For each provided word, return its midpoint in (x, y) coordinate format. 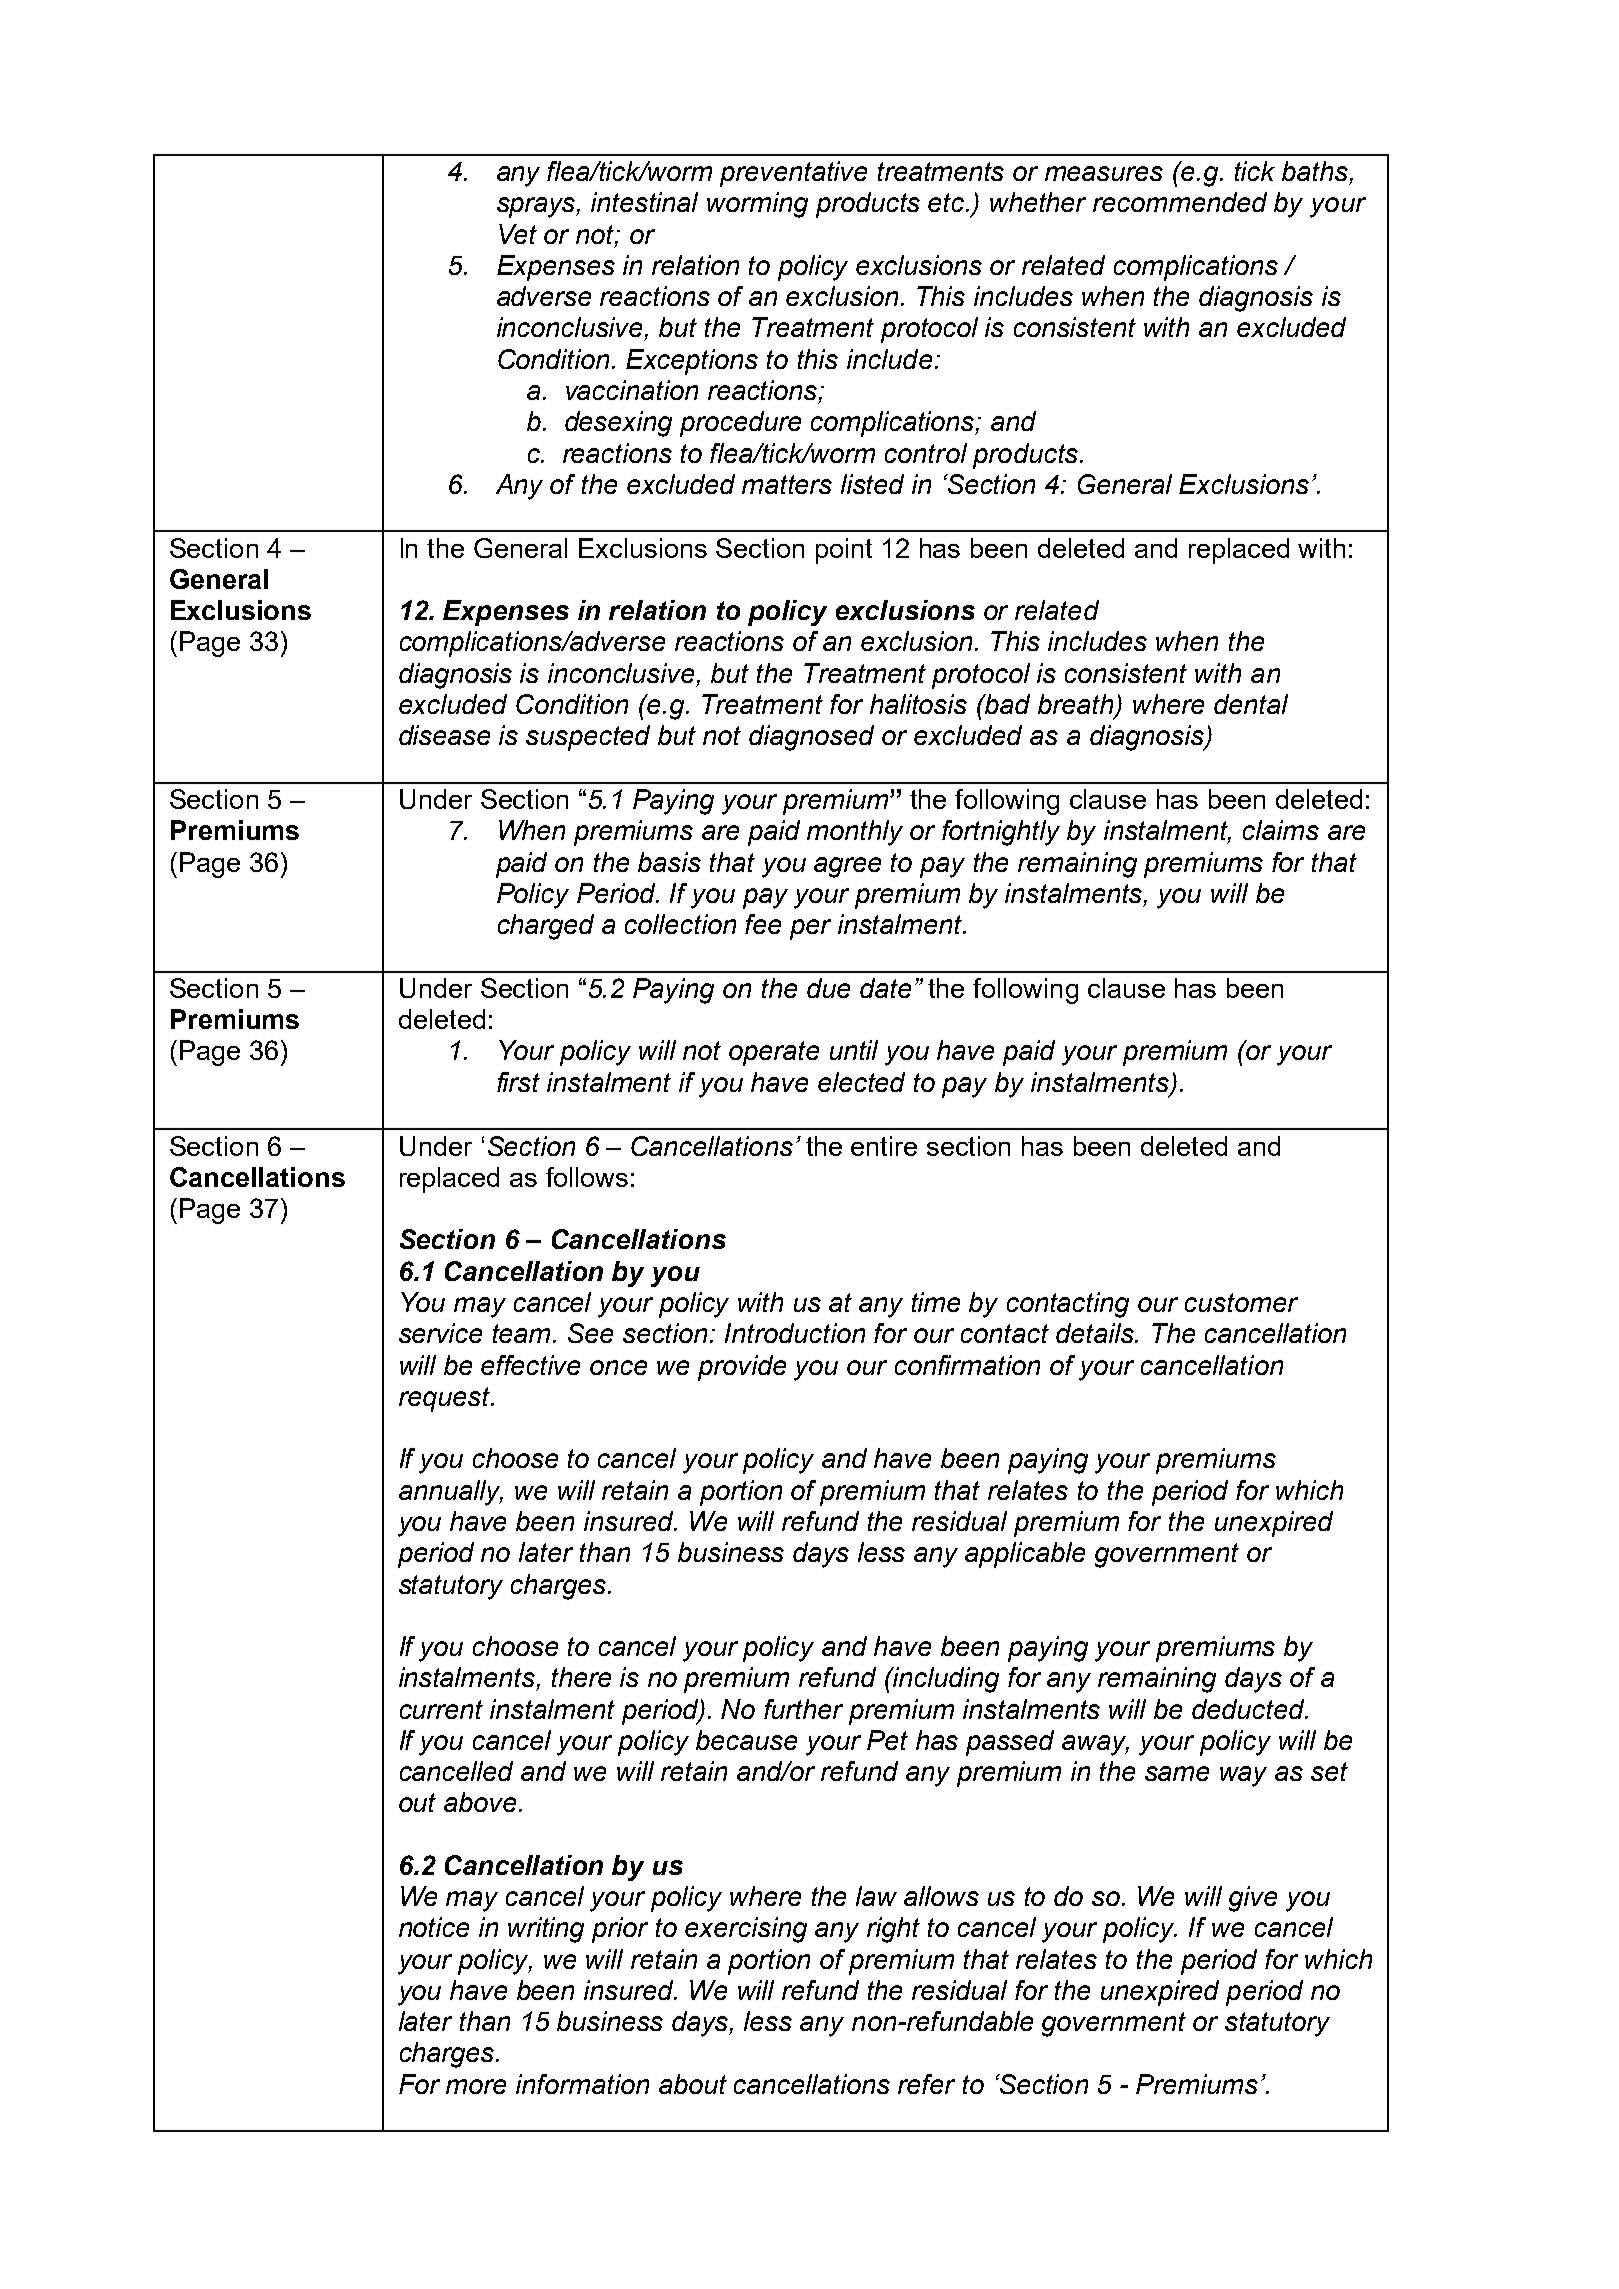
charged (546, 927)
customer (1241, 1302)
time (936, 1302)
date (885, 988)
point (844, 551)
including (945, 1680)
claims (1281, 830)
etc (947, 202)
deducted (1249, 1709)
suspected (588, 738)
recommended (1180, 202)
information (582, 2084)
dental (1251, 704)
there (581, 1677)
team (523, 1333)
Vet (518, 234)
